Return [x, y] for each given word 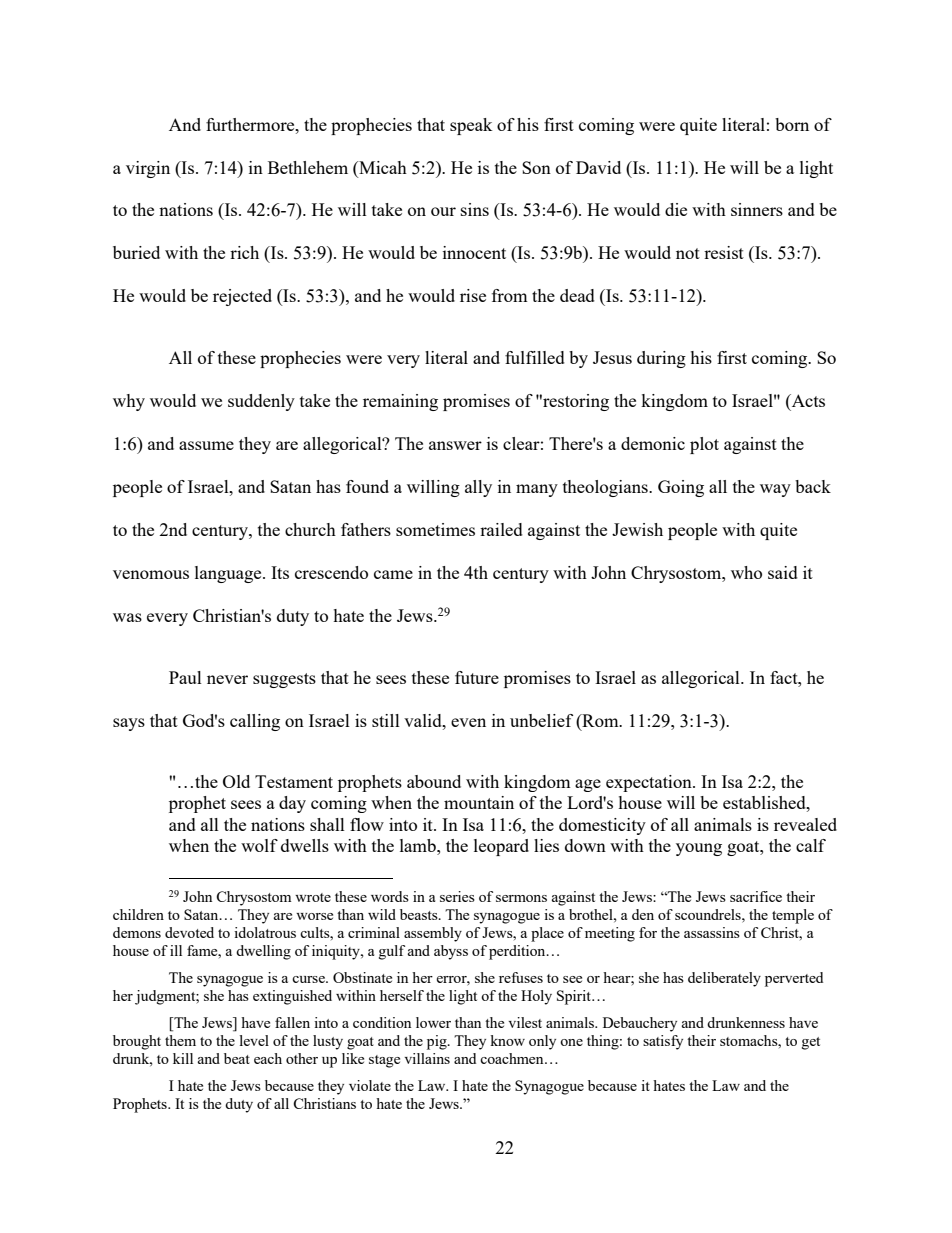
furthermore [251, 124]
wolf [259, 845]
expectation [650, 783]
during [661, 359]
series [457, 896]
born [792, 124]
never [227, 679]
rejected [242, 297]
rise [473, 295]
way [775, 490]
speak [471, 126]
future [477, 677]
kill [183, 1058]
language [229, 574]
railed [501, 529]
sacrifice [756, 896]
